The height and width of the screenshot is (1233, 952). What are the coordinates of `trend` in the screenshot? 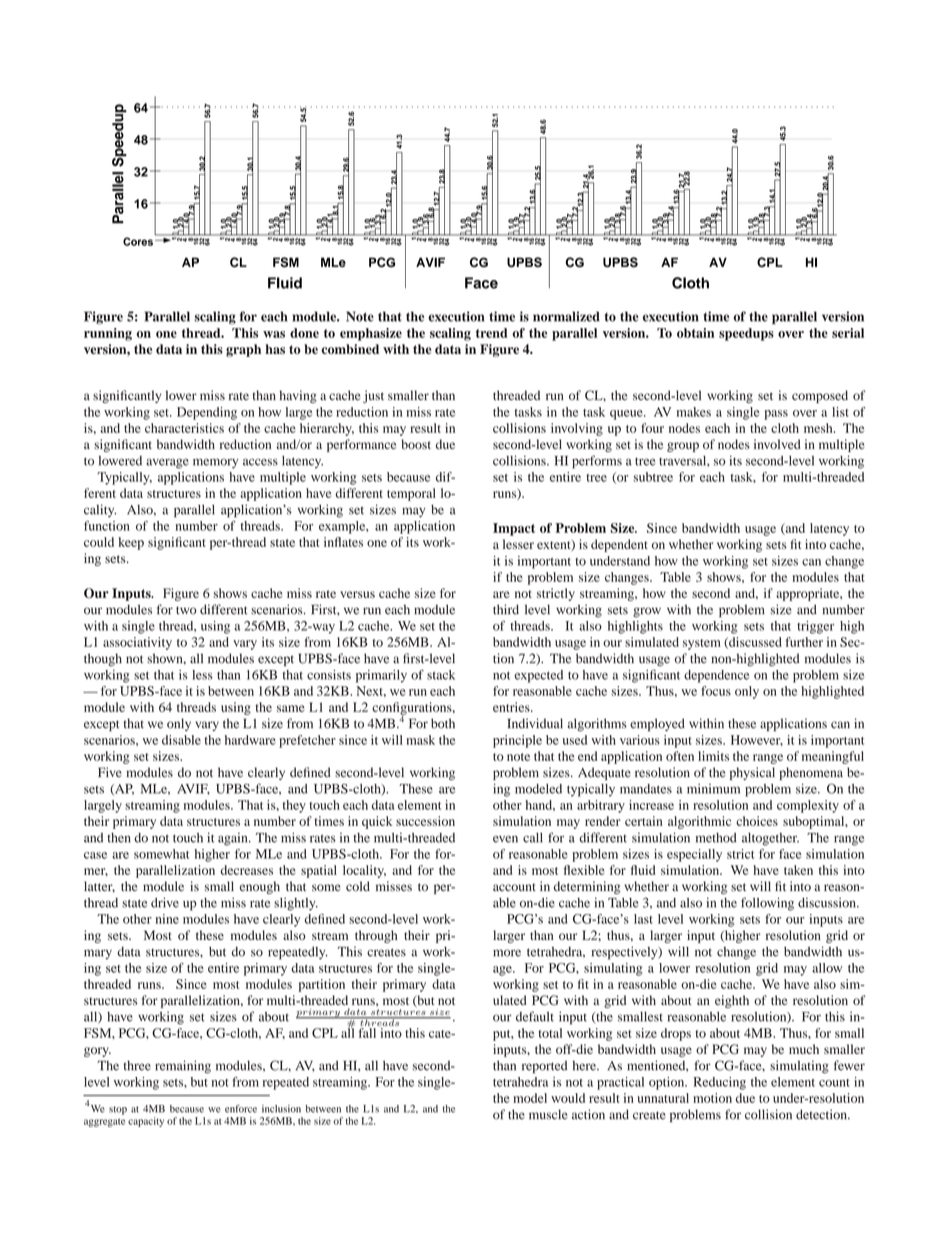 It's located at (491, 333).
